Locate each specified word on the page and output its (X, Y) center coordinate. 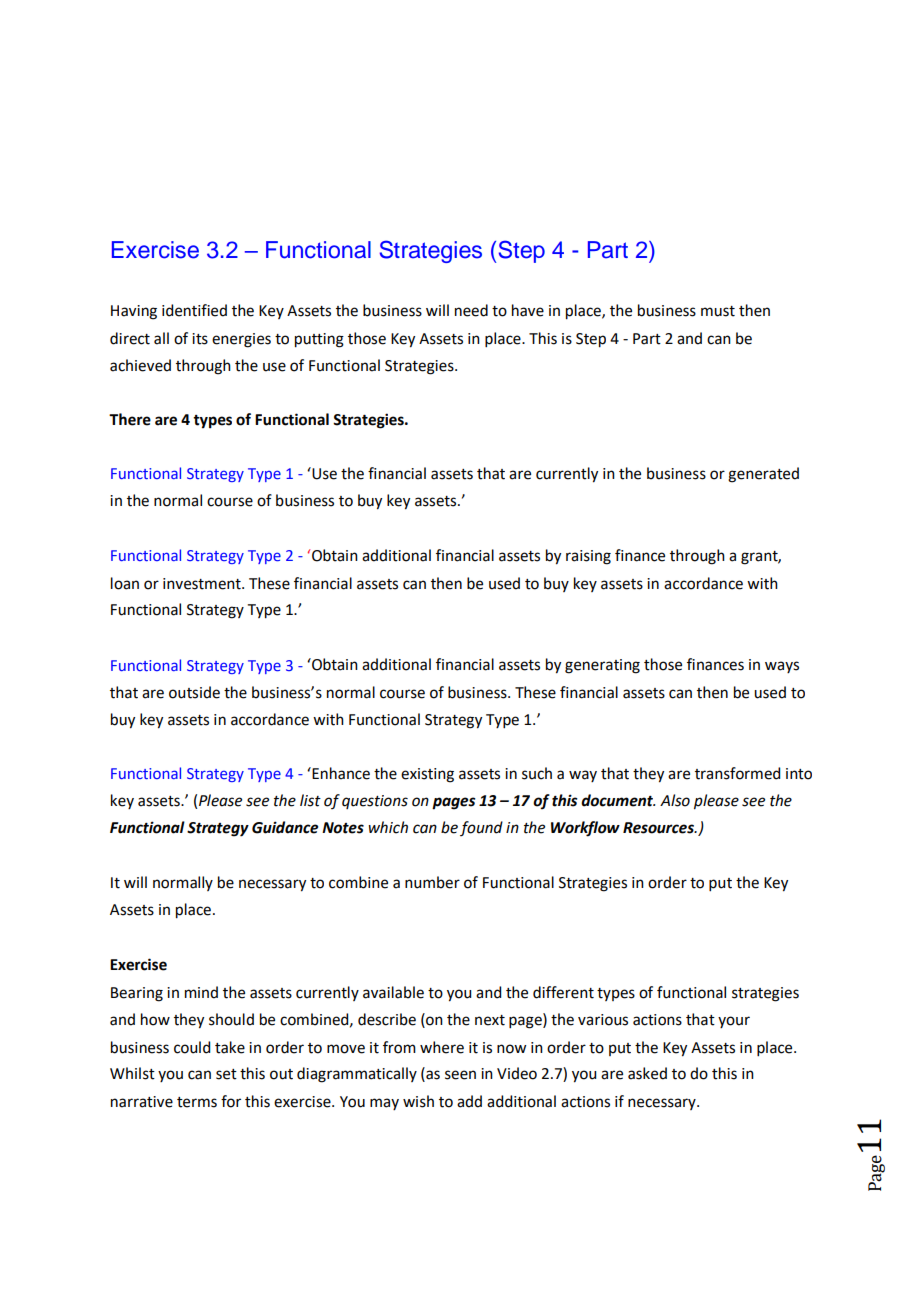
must (718, 311)
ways (782, 667)
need (471, 310)
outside (194, 692)
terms (197, 1102)
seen (460, 1075)
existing (427, 775)
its (200, 339)
